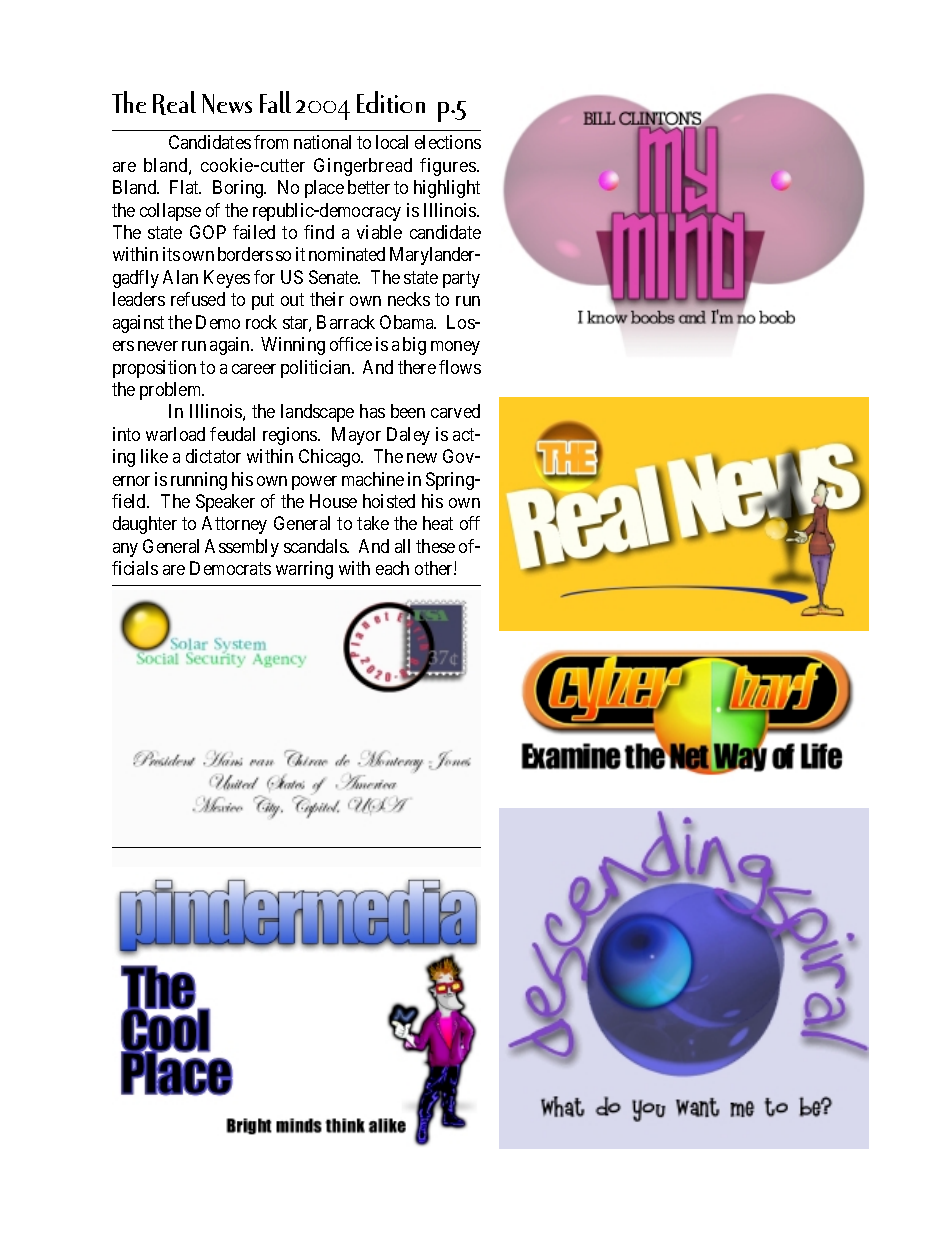 The height and width of the document is (1233, 952). I want to click on these, so click(435, 546).
